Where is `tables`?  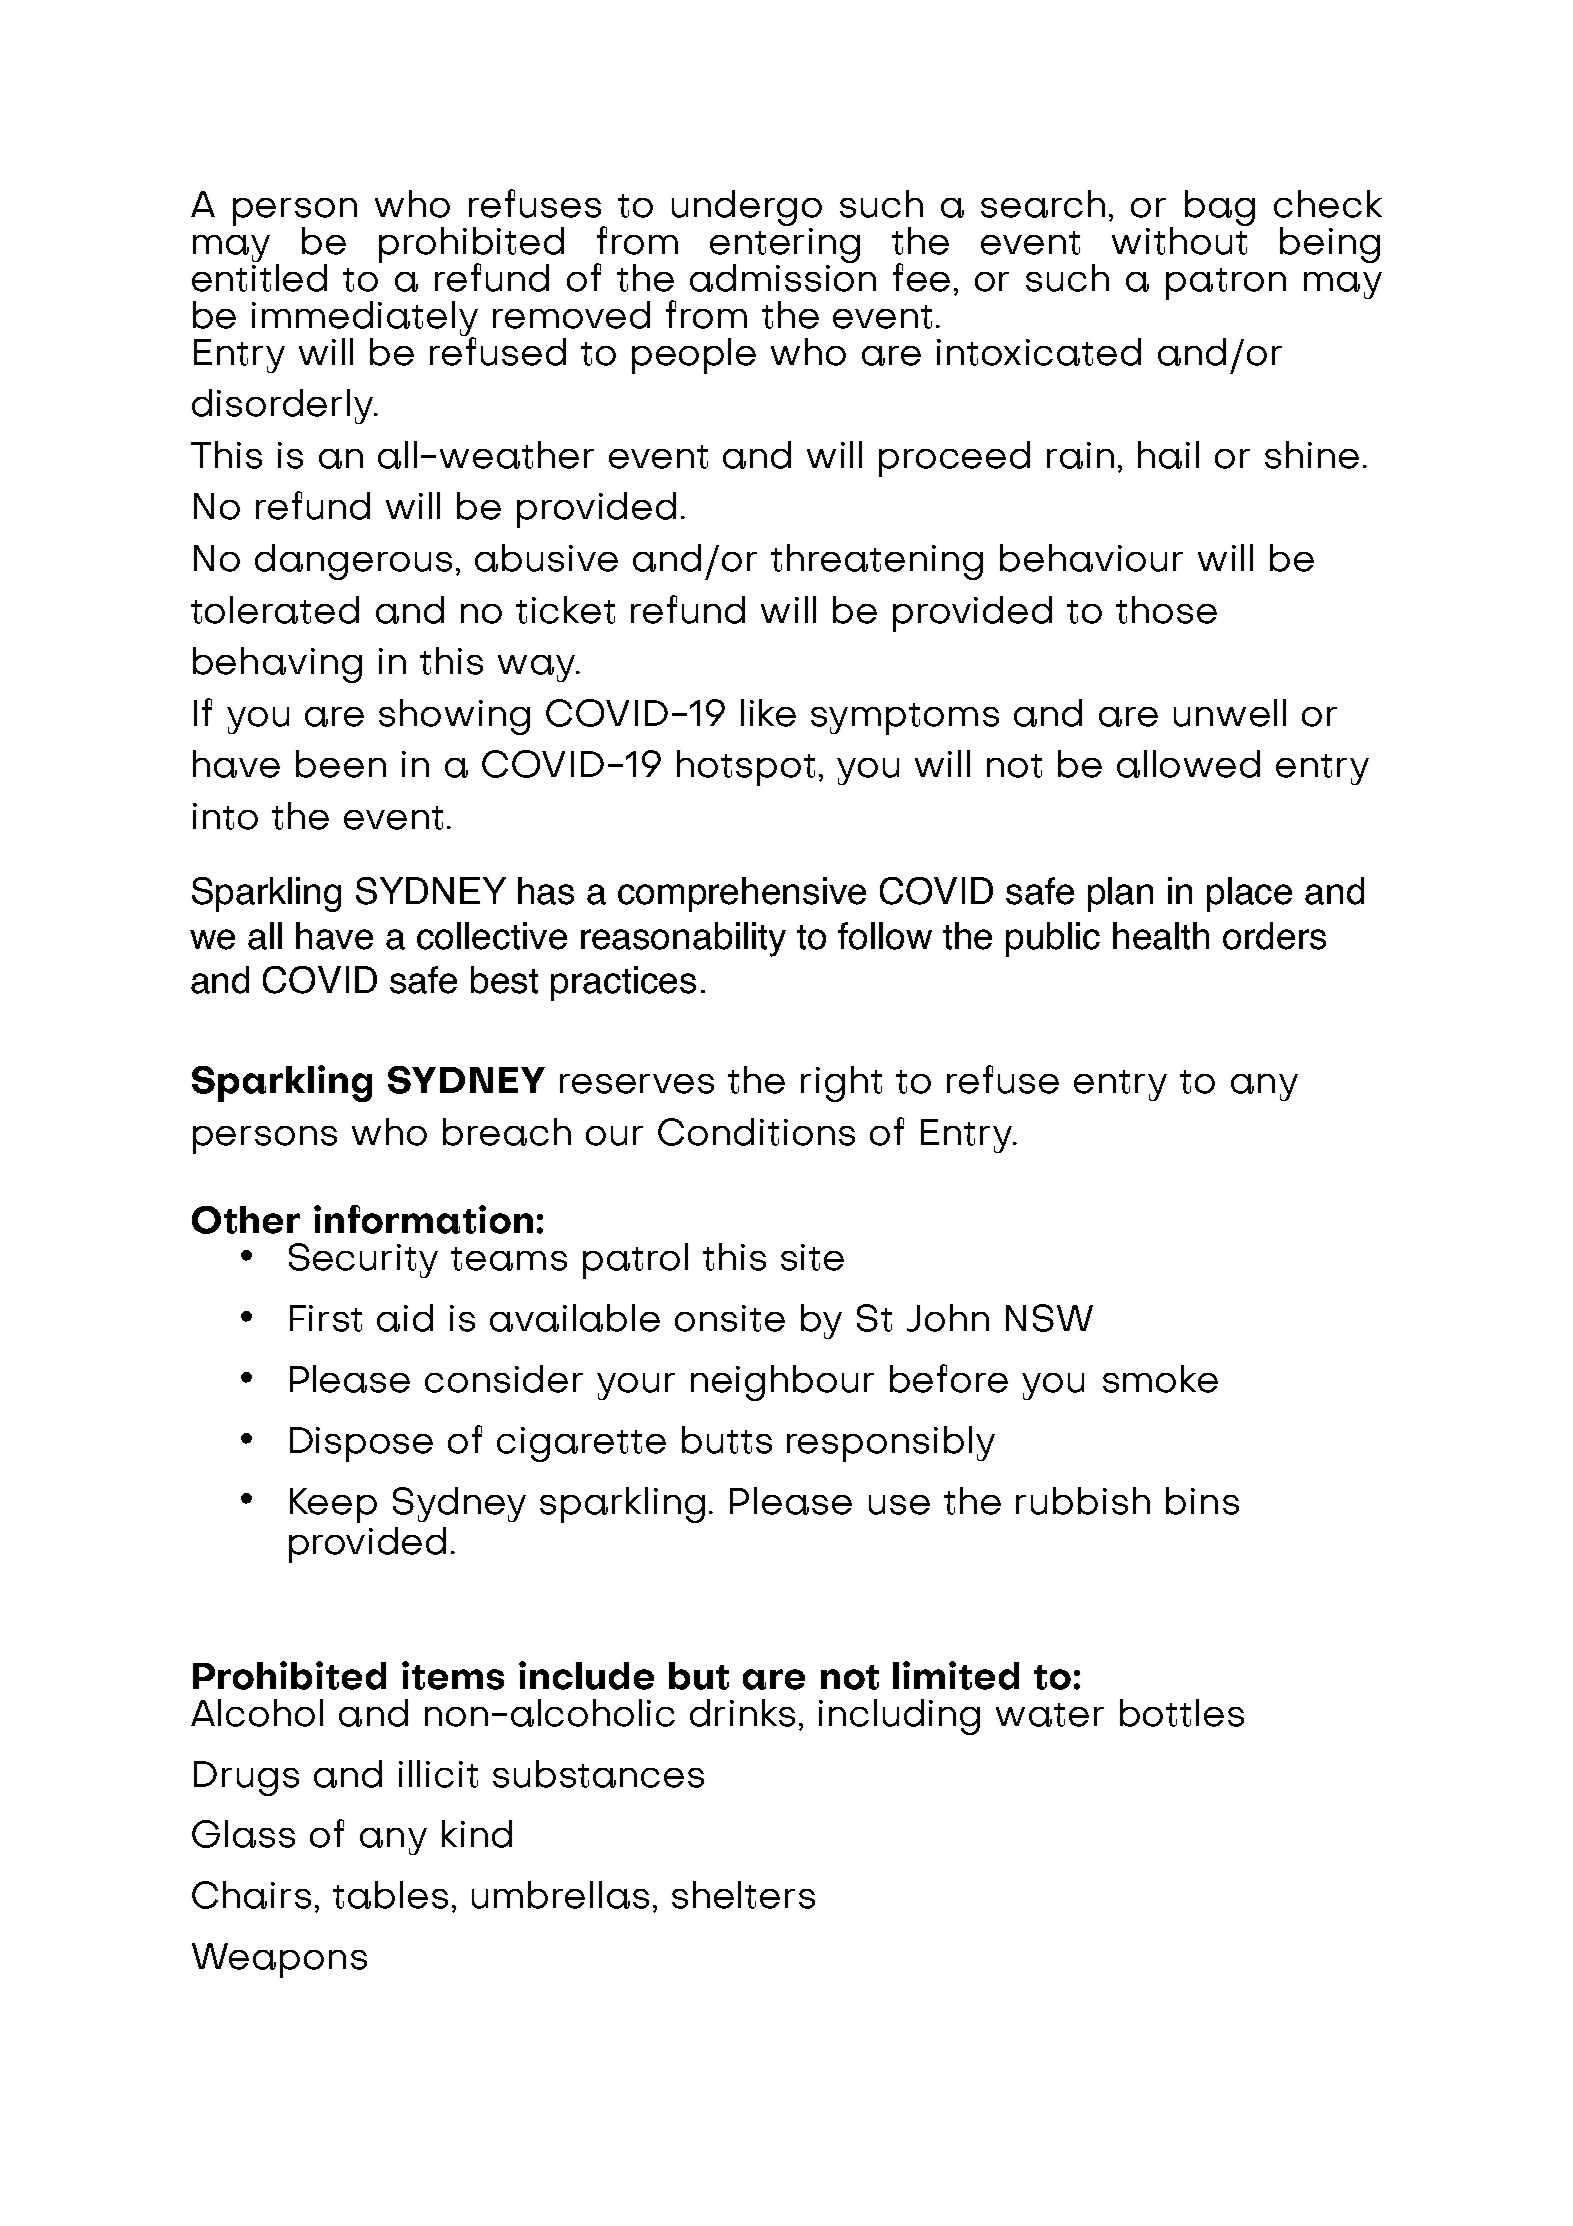 tables is located at coordinates (390, 1895).
